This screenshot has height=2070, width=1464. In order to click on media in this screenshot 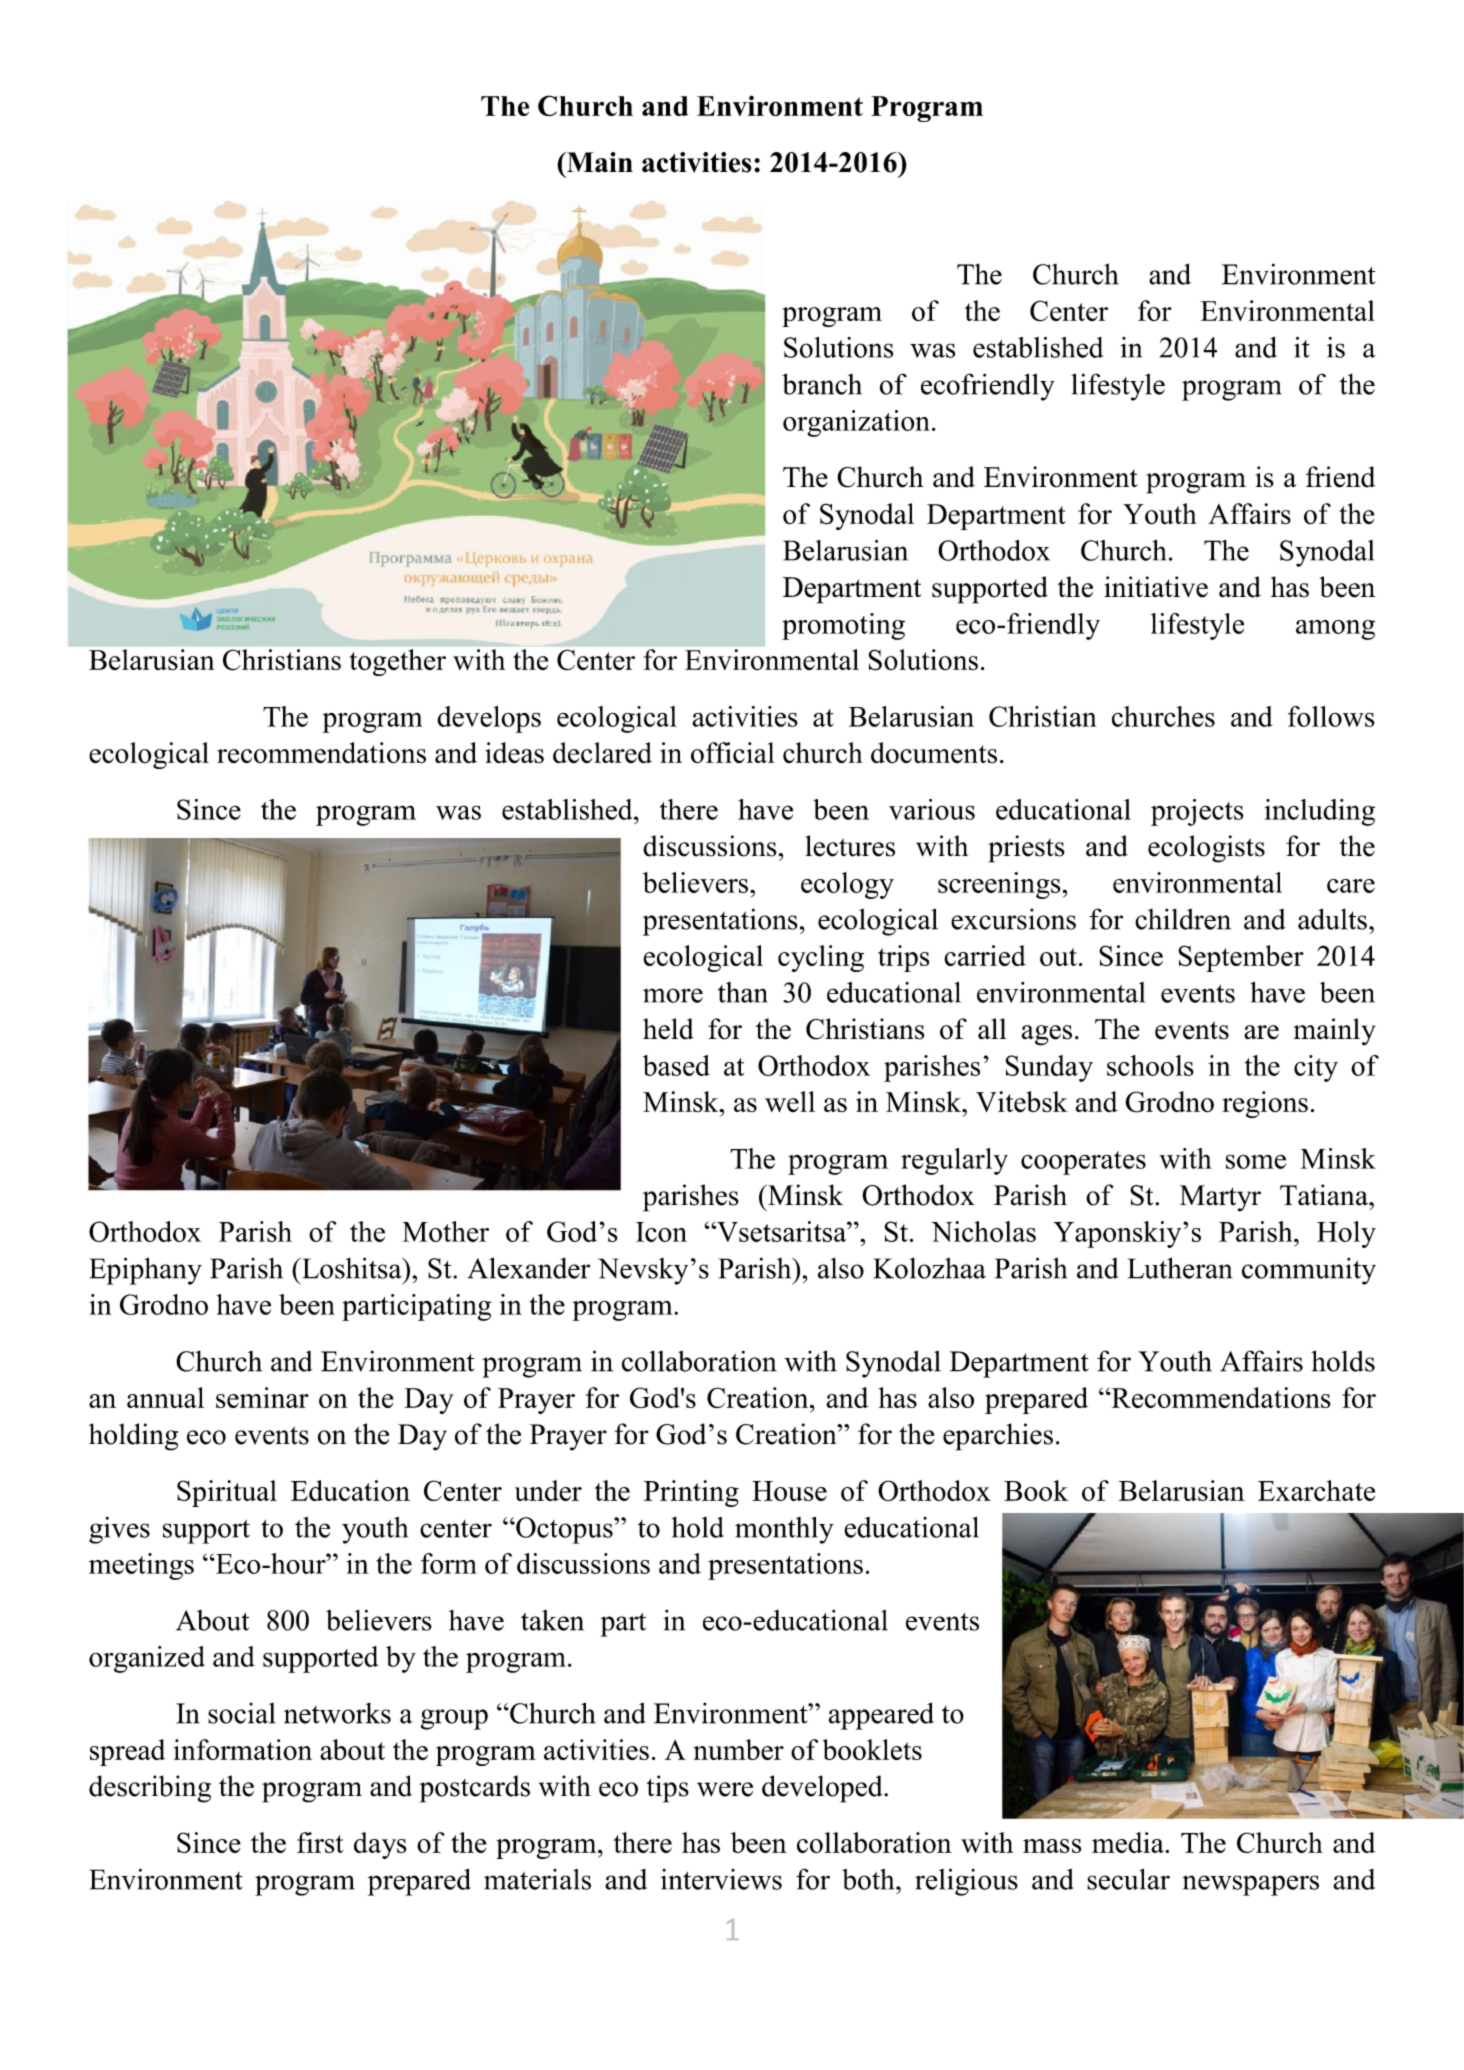, I will do `click(1129, 1842)`.
